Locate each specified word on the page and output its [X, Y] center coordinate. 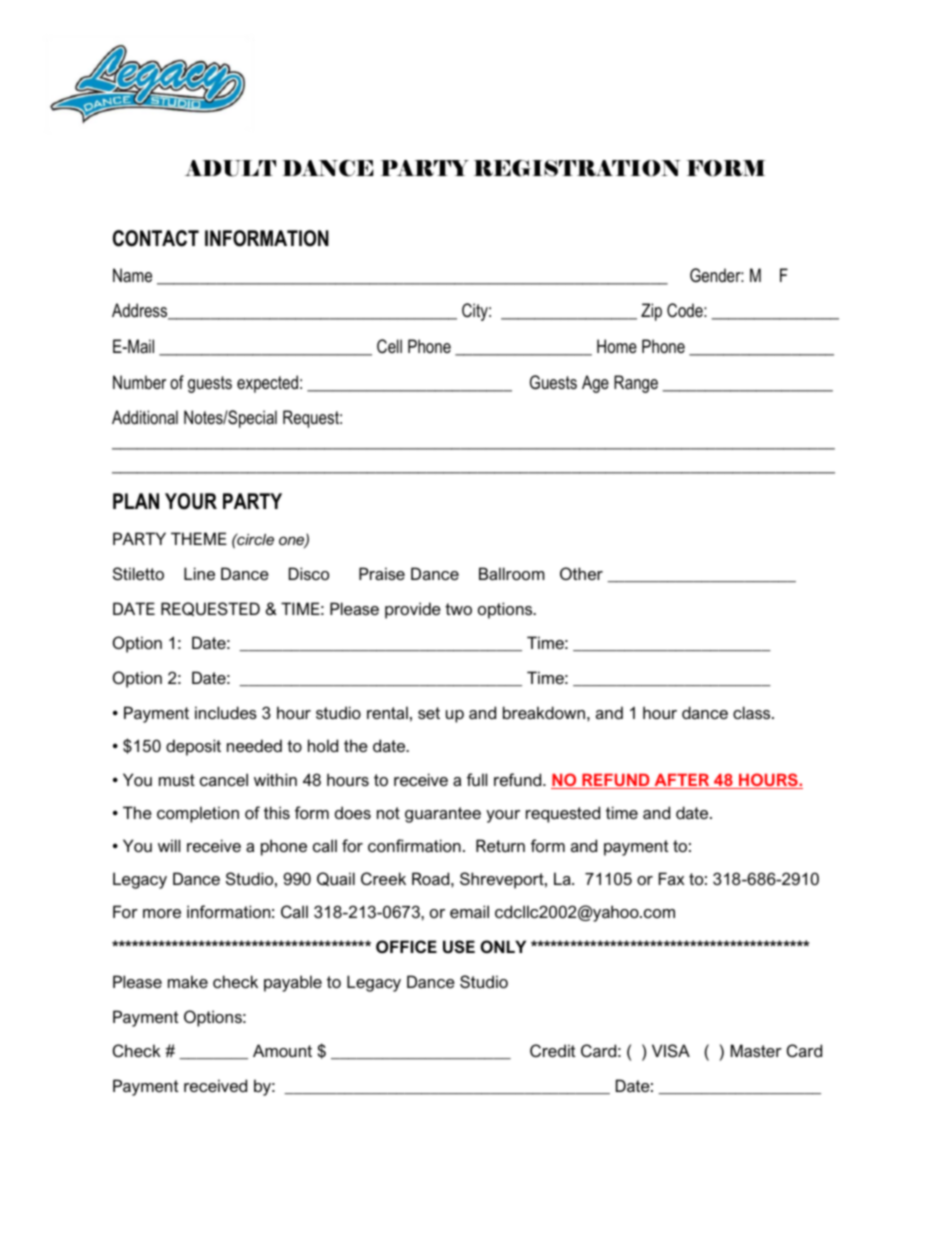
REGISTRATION [577, 168]
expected [267, 384]
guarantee [443, 815]
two [458, 609]
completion [198, 814]
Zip [651, 312]
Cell [389, 346]
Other [581, 573]
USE [459, 946]
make [188, 981]
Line [199, 573]
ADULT [230, 168]
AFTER [682, 781]
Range [636, 384]
